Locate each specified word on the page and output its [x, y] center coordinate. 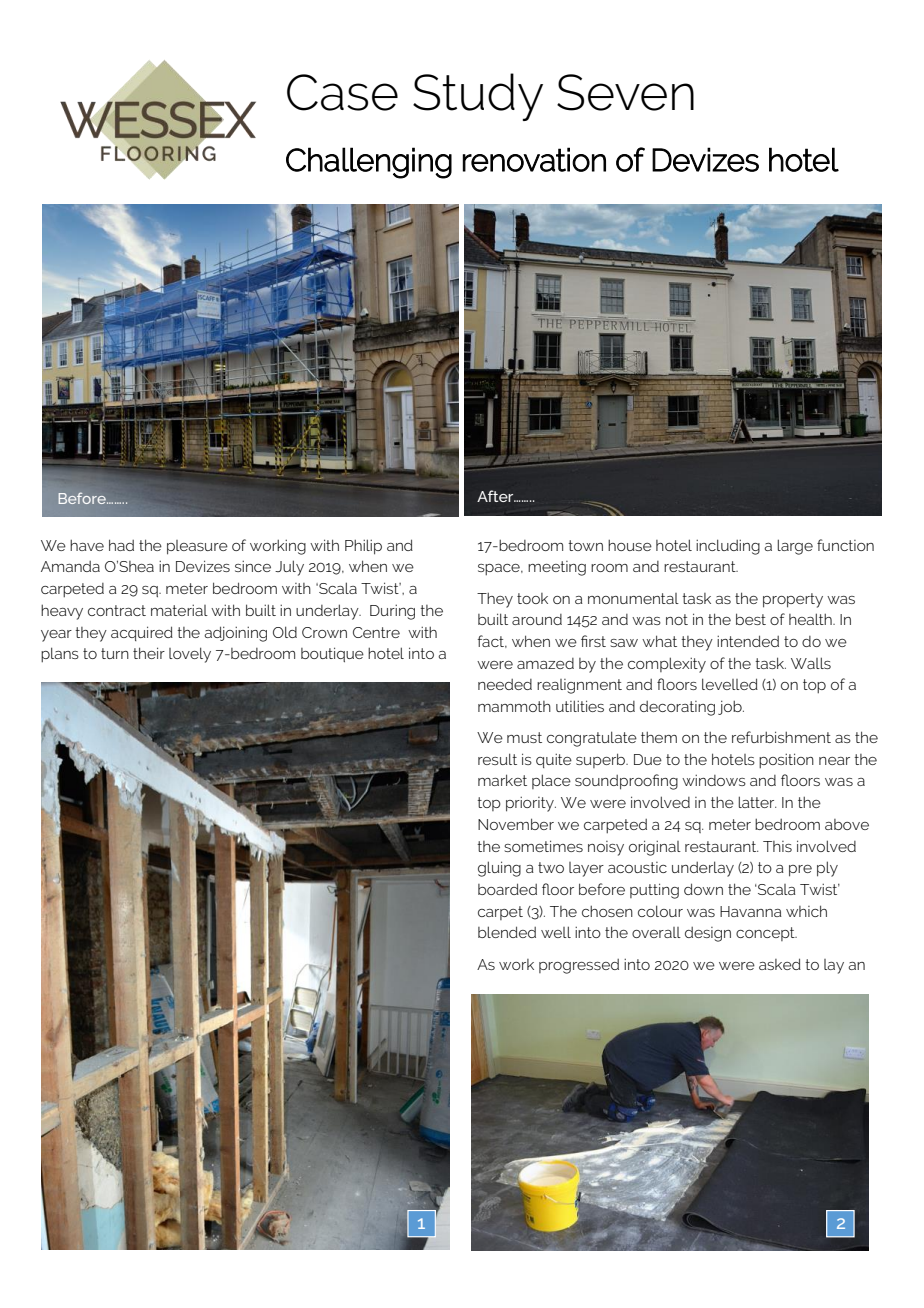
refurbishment [781, 737]
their [149, 653]
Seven [625, 92]
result [497, 759]
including [728, 547]
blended [507, 932]
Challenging [369, 163]
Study [478, 97]
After [496, 496]
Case [342, 92]
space [500, 570]
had [121, 545]
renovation [534, 159]
